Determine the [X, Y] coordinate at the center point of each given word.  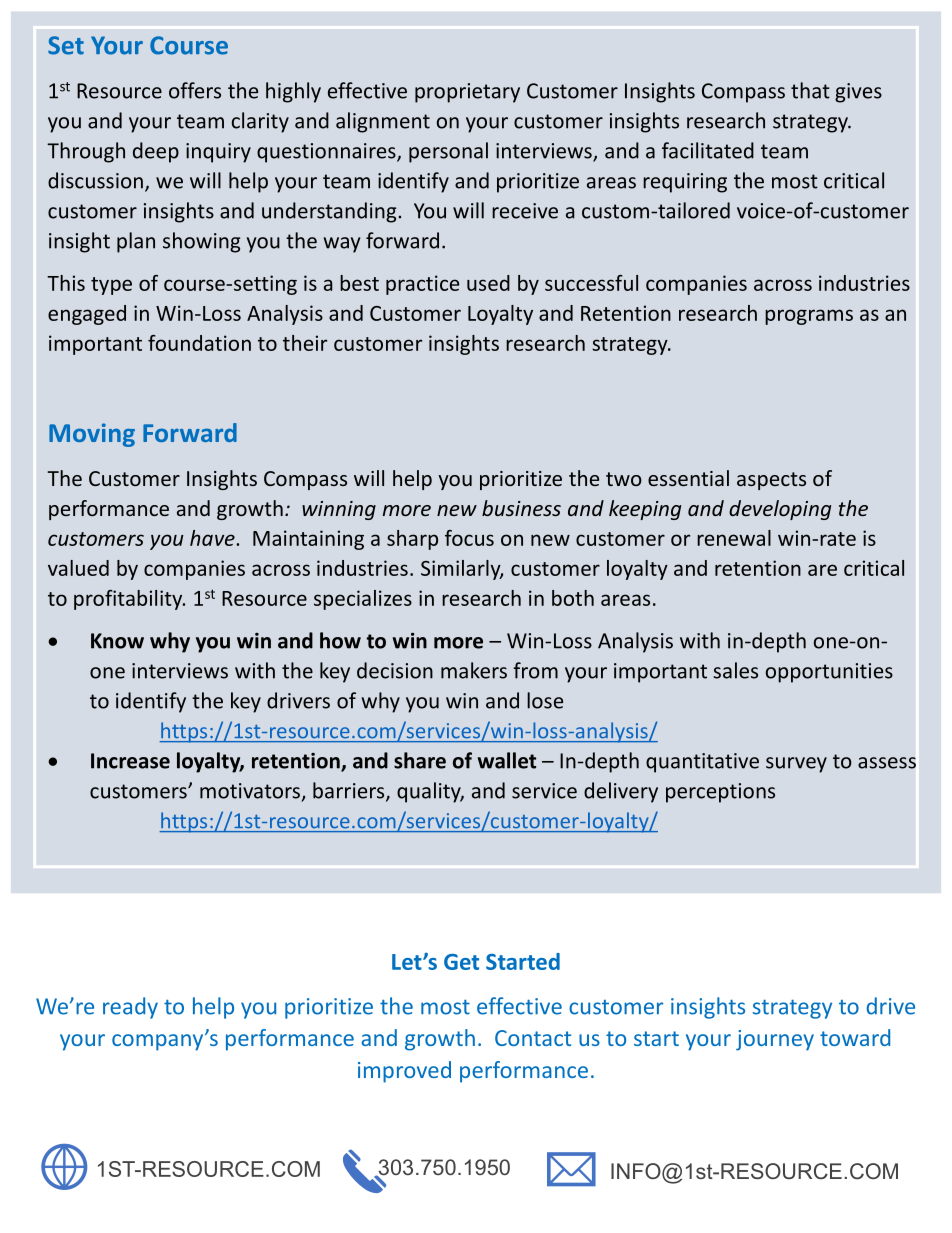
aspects [771, 481]
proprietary [467, 93]
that [810, 90]
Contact [533, 1038]
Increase [130, 761]
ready [130, 1008]
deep [156, 152]
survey [796, 765]
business [521, 508]
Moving [92, 435]
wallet [507, 760]
